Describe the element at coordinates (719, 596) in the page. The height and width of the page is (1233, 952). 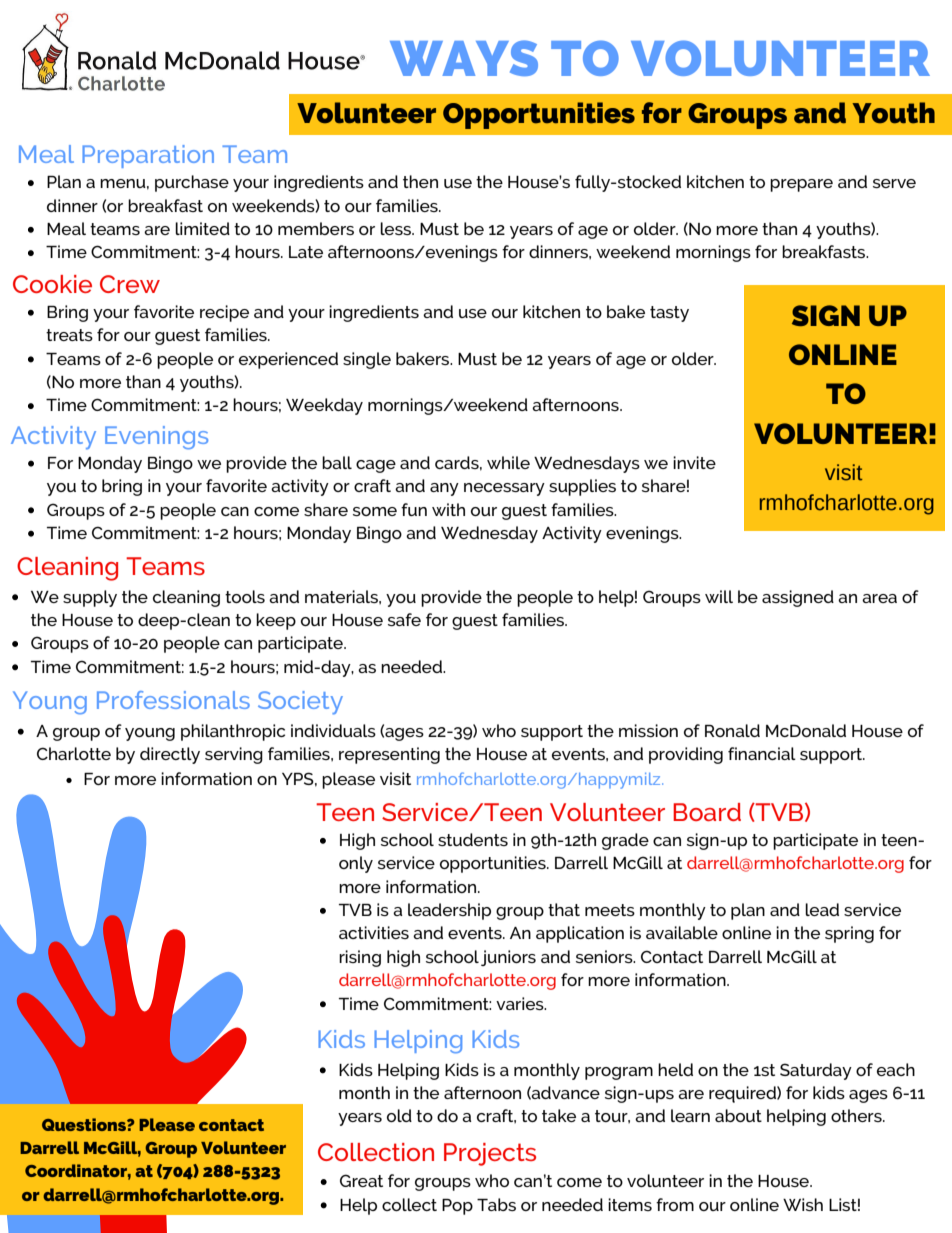
I see `will` at that location.
